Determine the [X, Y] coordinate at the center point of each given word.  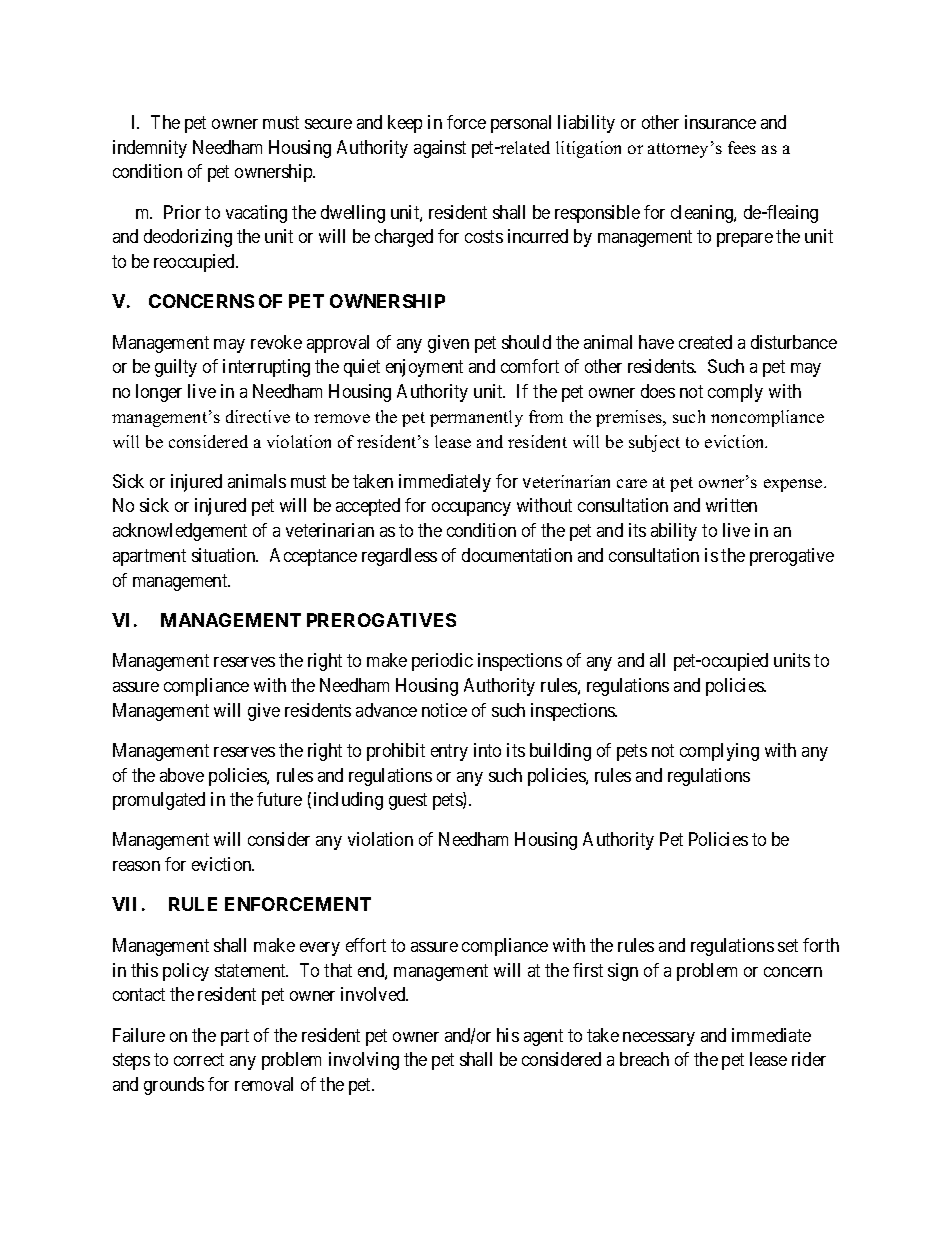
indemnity [150, 149]
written [731, 505]
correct [199, 1059]
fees [742, 147]
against [440, 149]
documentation [517, 555]
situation [225, 555]
